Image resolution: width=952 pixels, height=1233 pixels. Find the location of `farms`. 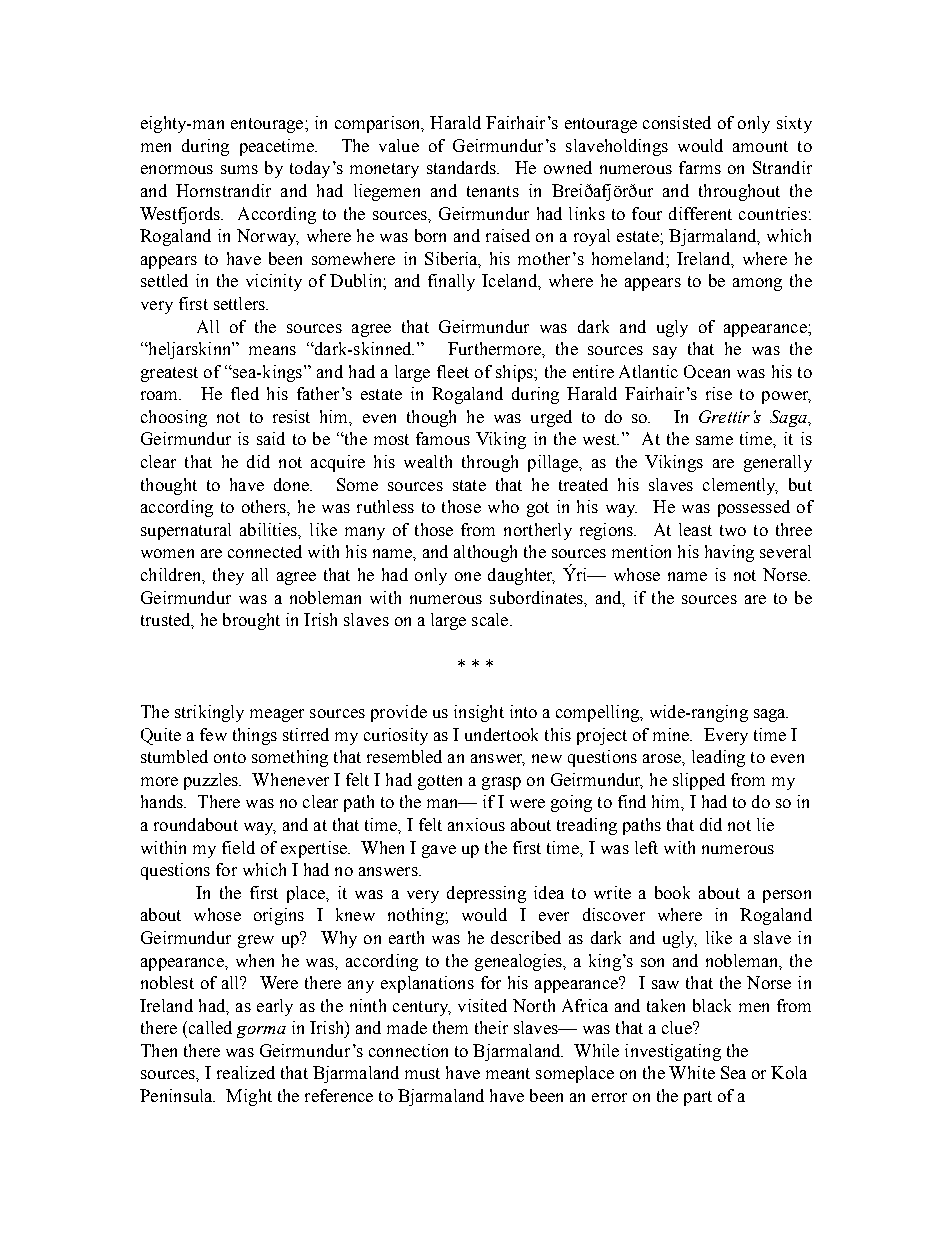

farms is located at coordinates (700, 167).
